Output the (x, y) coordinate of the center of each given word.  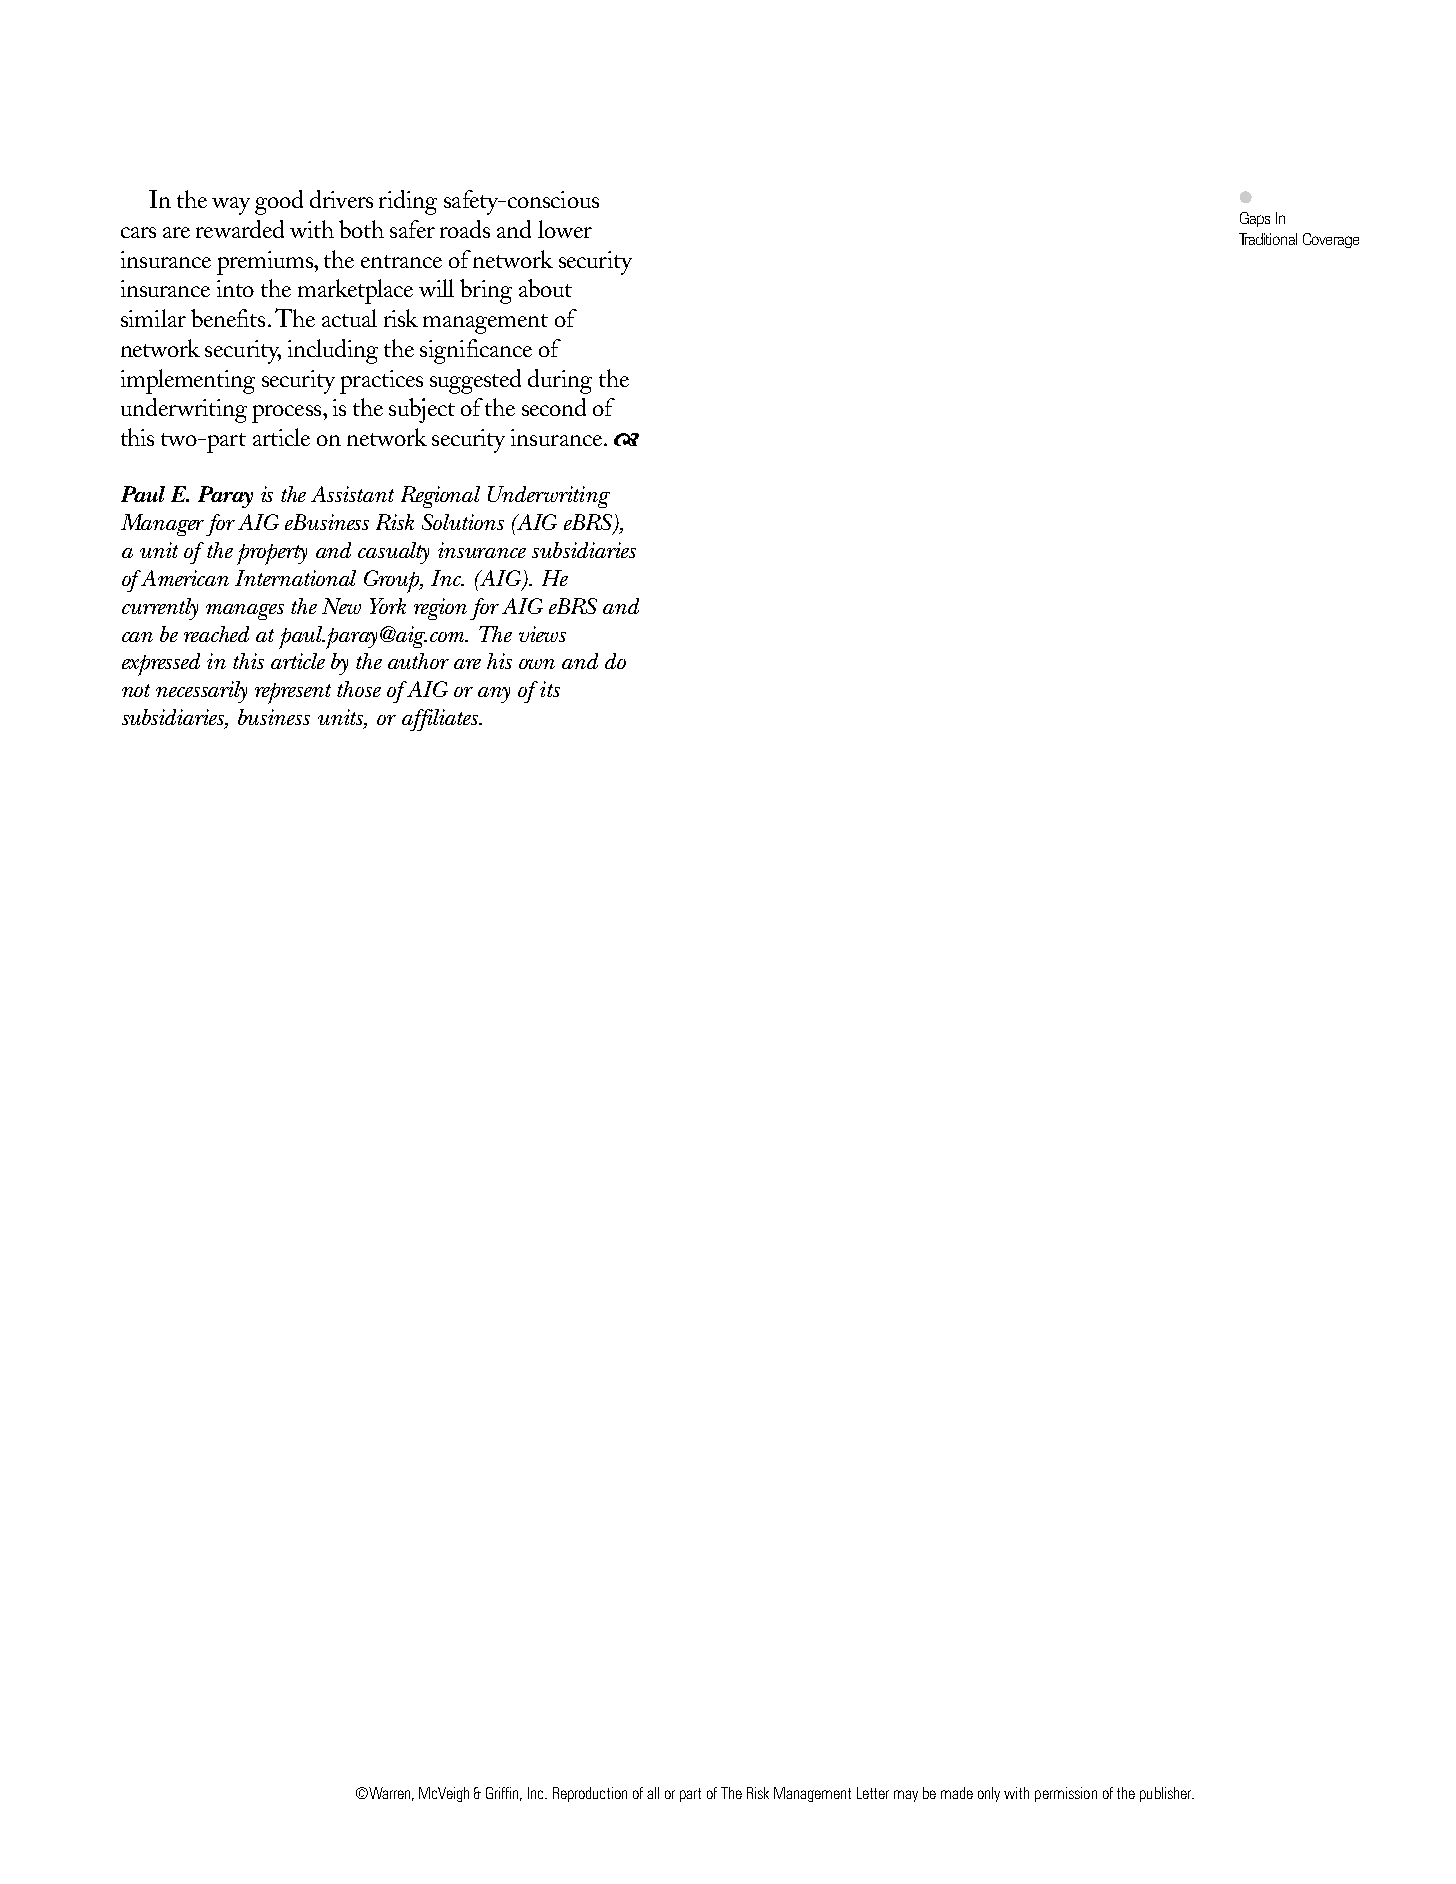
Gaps (1255, 219)
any (494, 695)
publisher (1167, 1794)
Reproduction (590, 1794)
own (537, 664)
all (653, 1793)
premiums (266, 263)
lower (565, 229)
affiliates (441, 720)
